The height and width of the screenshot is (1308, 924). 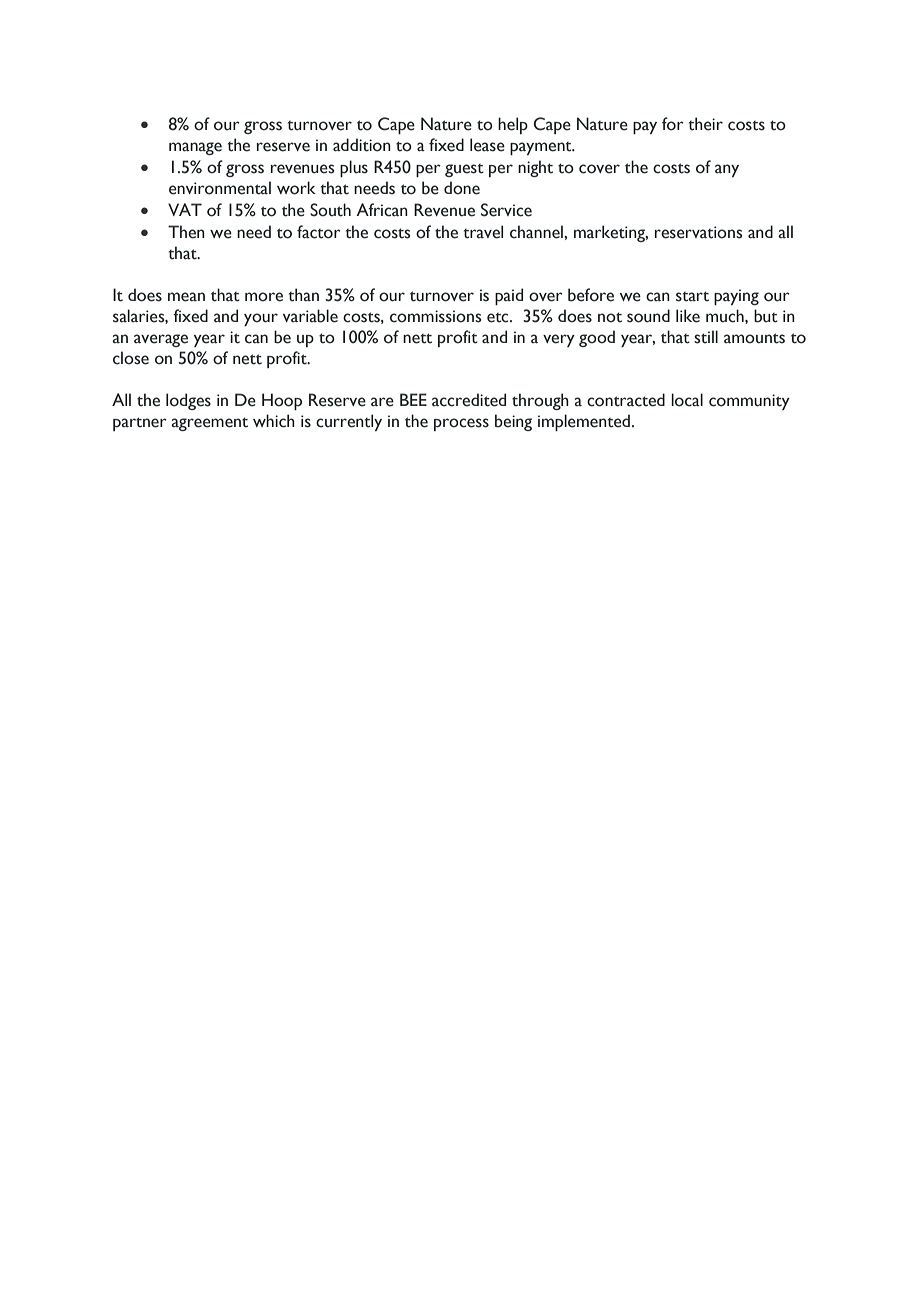 I want to click on agreement, so click(x=209, y=424).
